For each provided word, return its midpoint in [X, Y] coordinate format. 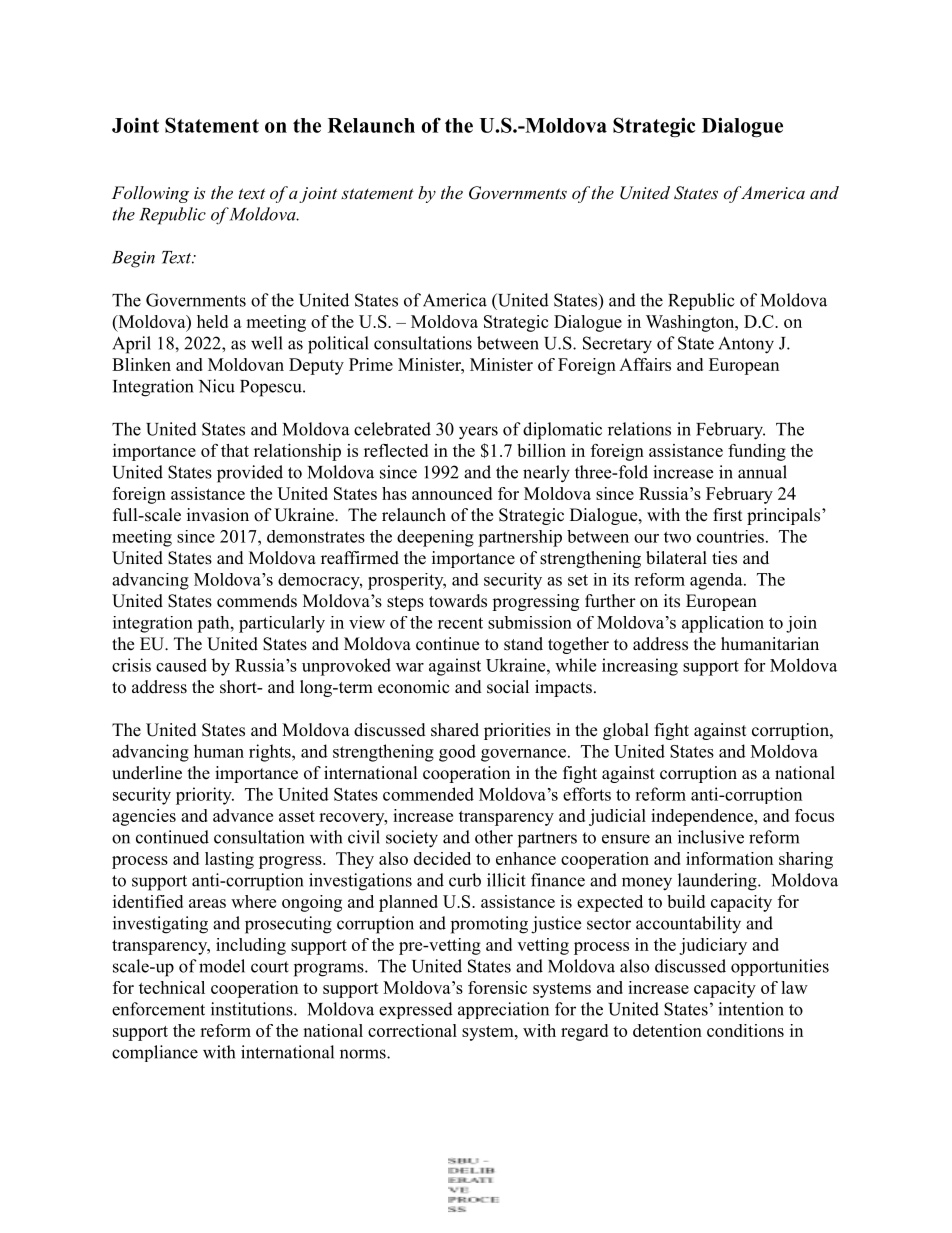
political [338, 345]
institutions [253, 1009]
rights [271, 753]
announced [452, 493]
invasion [218, 515]
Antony [746, 345]
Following [150, 194]
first [727, 515]
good [457, 753]
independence [703, 817]
